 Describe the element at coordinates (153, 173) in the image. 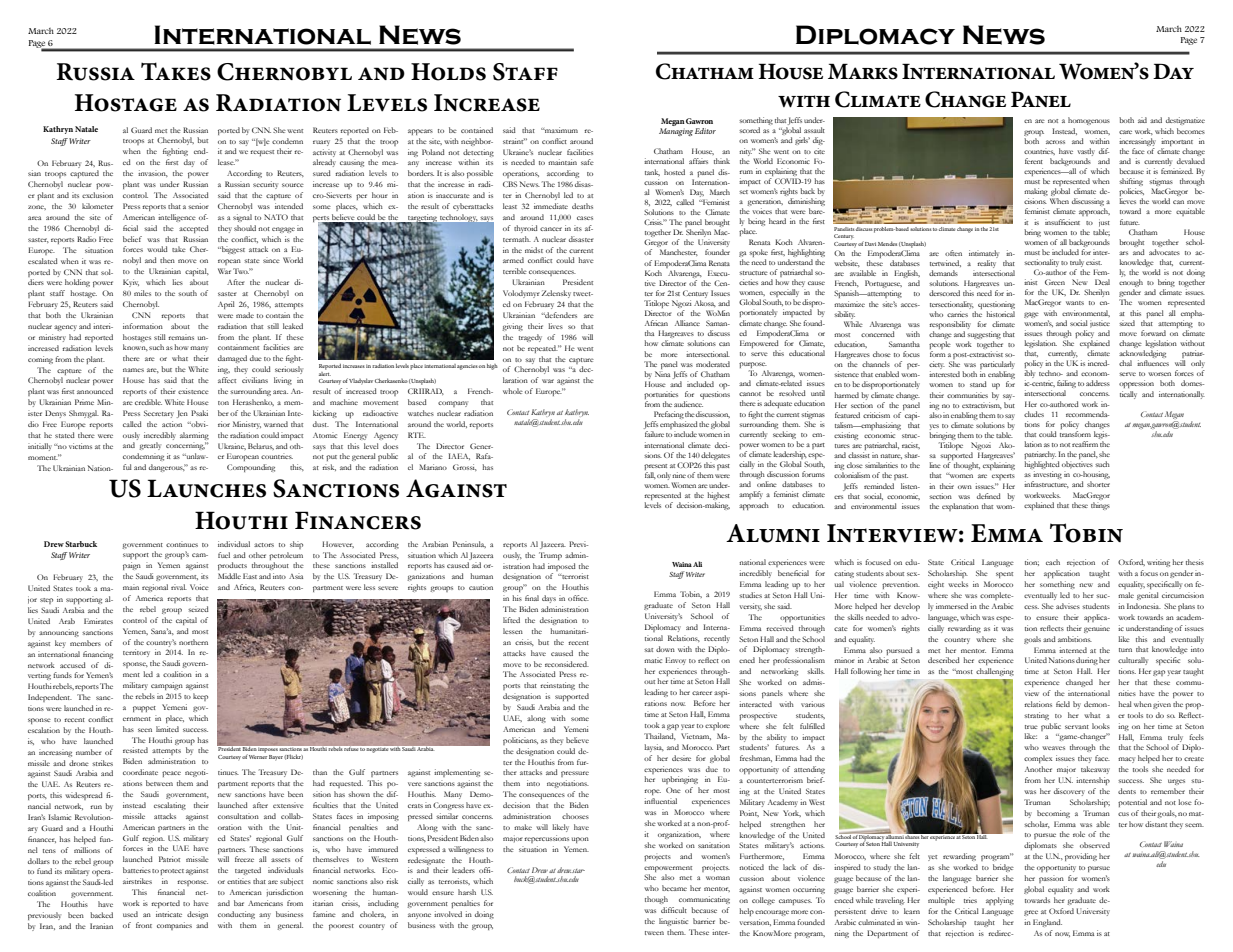

I see `invasion` at that location.
